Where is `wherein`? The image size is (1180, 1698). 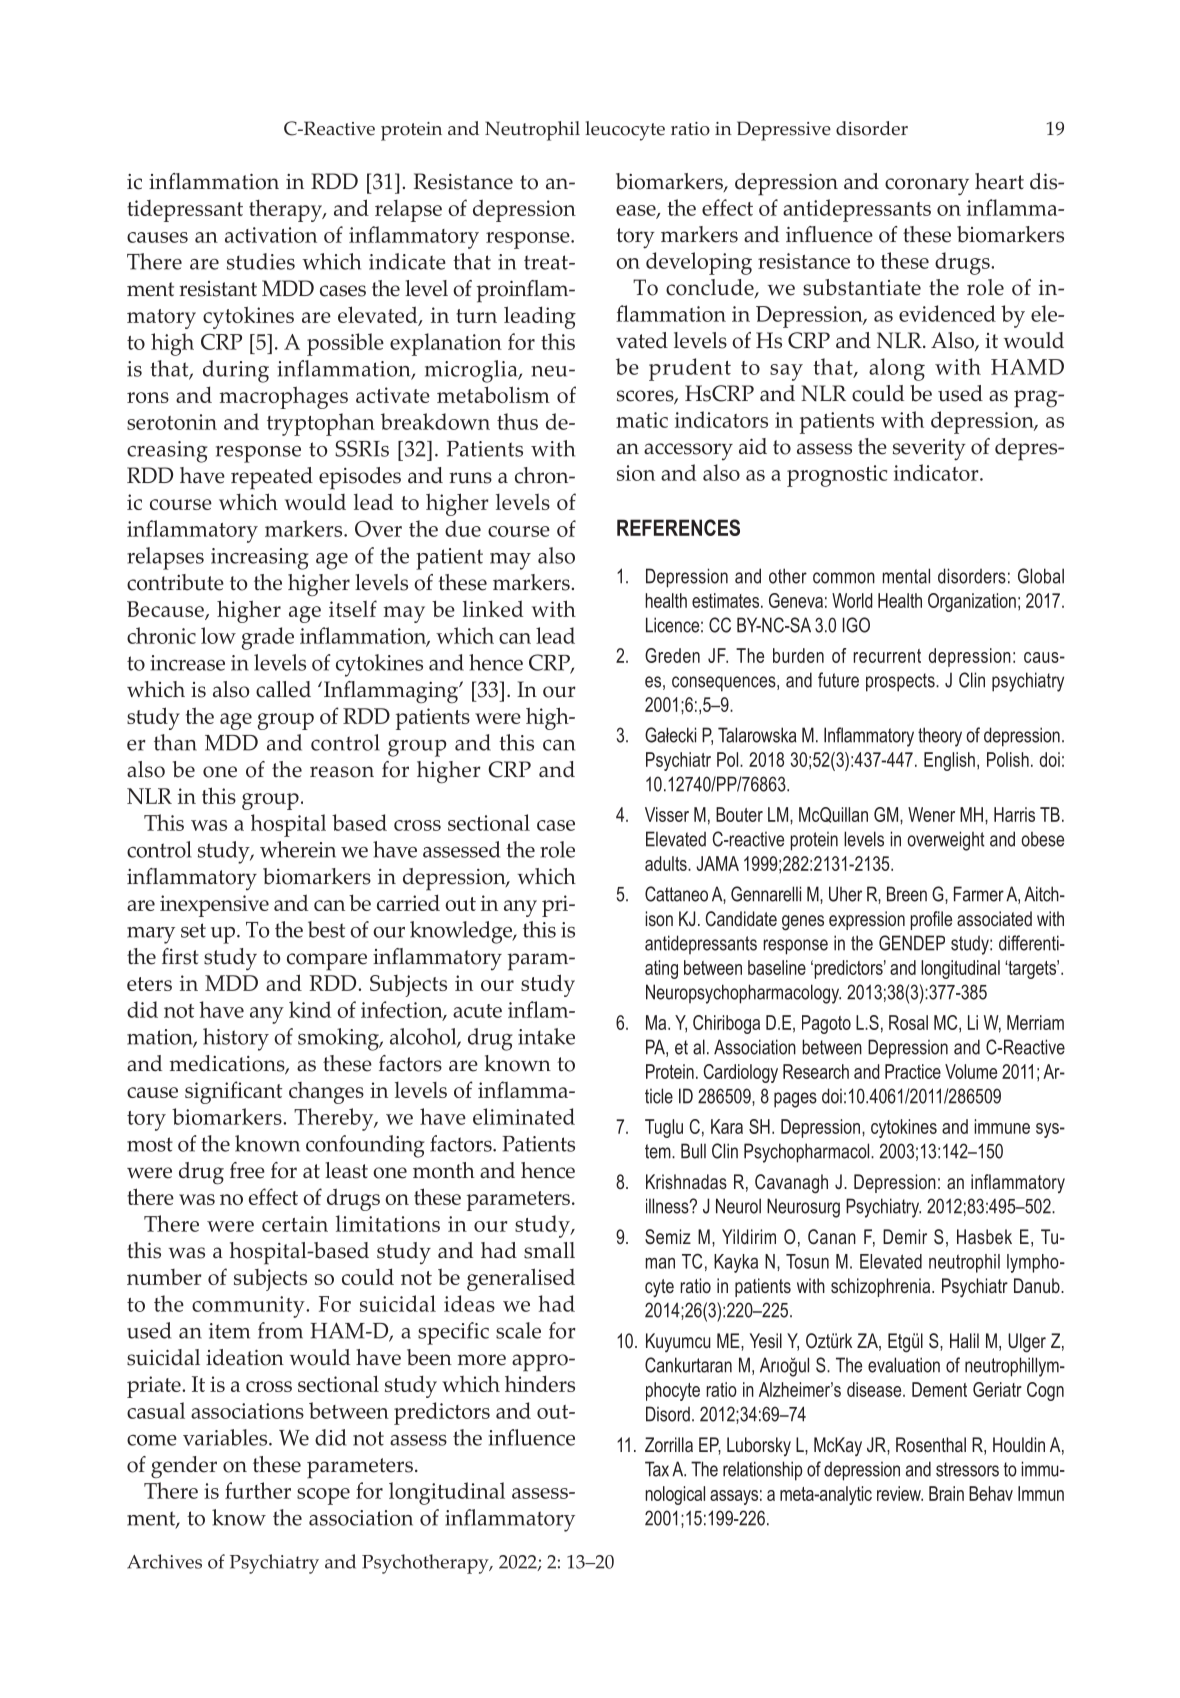 wherein is located at coordinates (298, 849).
